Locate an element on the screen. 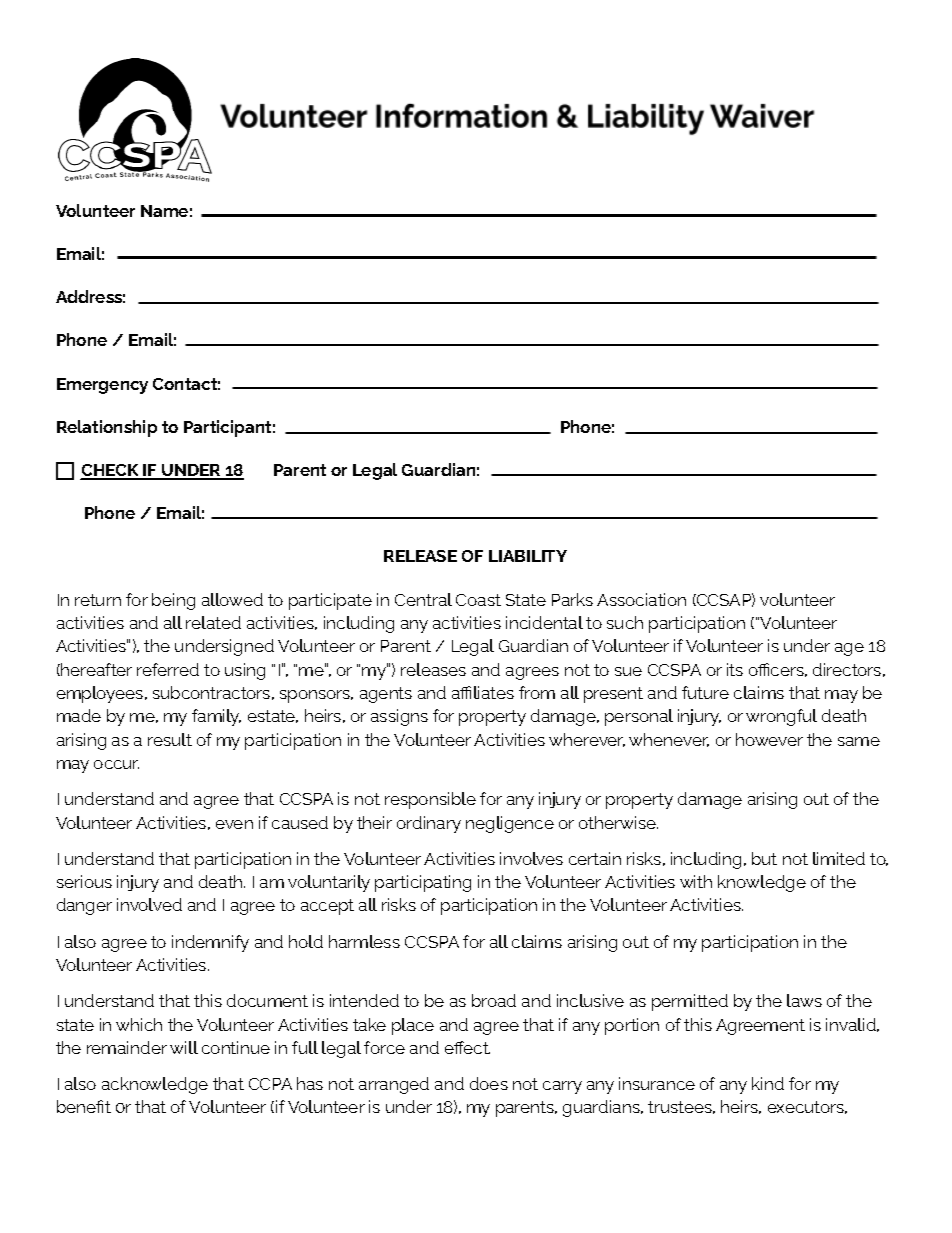 The height and width of the screenshot is (1233, 952). LIABILITY is located at coordinates (528, 556).
